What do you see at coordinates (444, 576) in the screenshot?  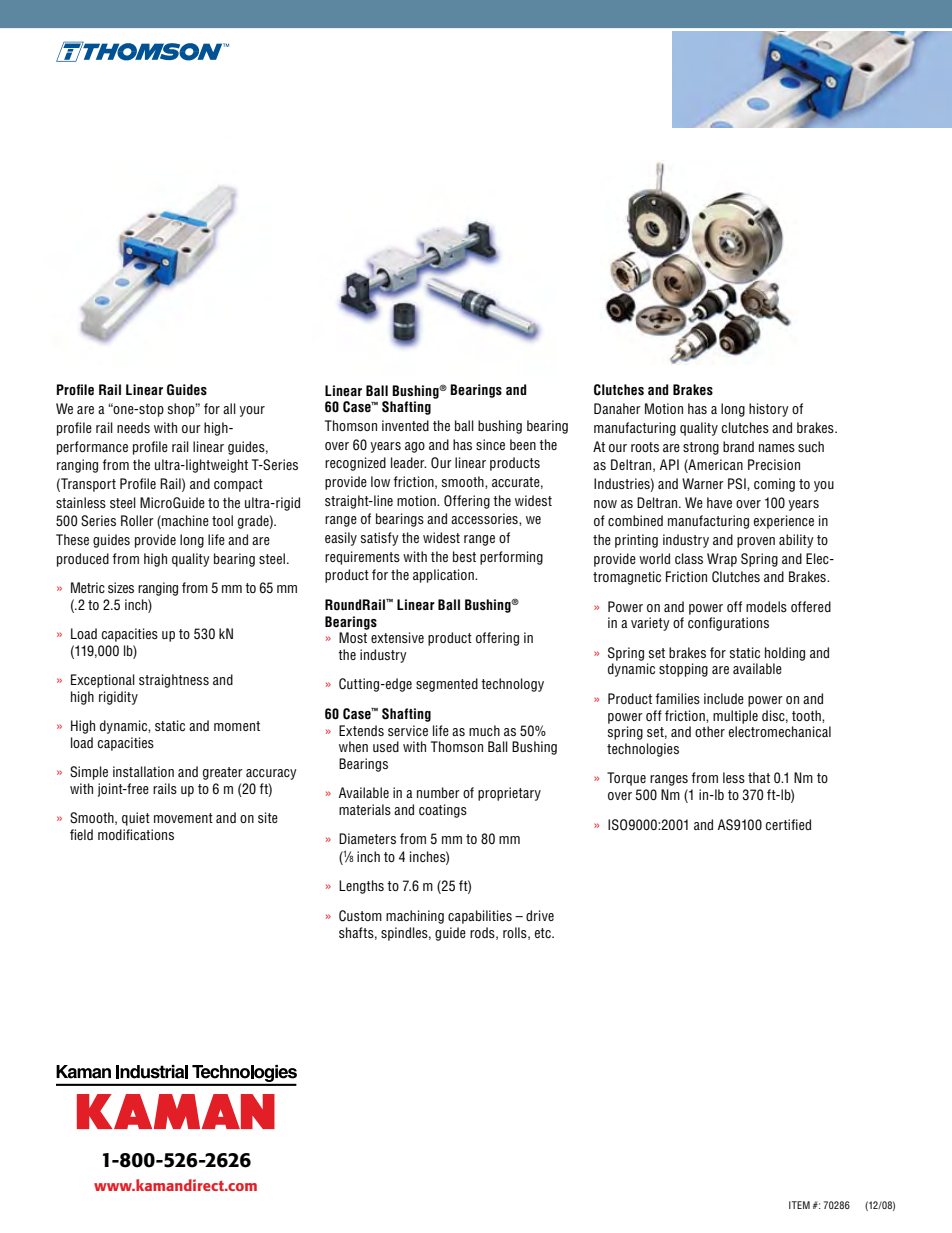 I see `application` at bounding box center [444, 576].
